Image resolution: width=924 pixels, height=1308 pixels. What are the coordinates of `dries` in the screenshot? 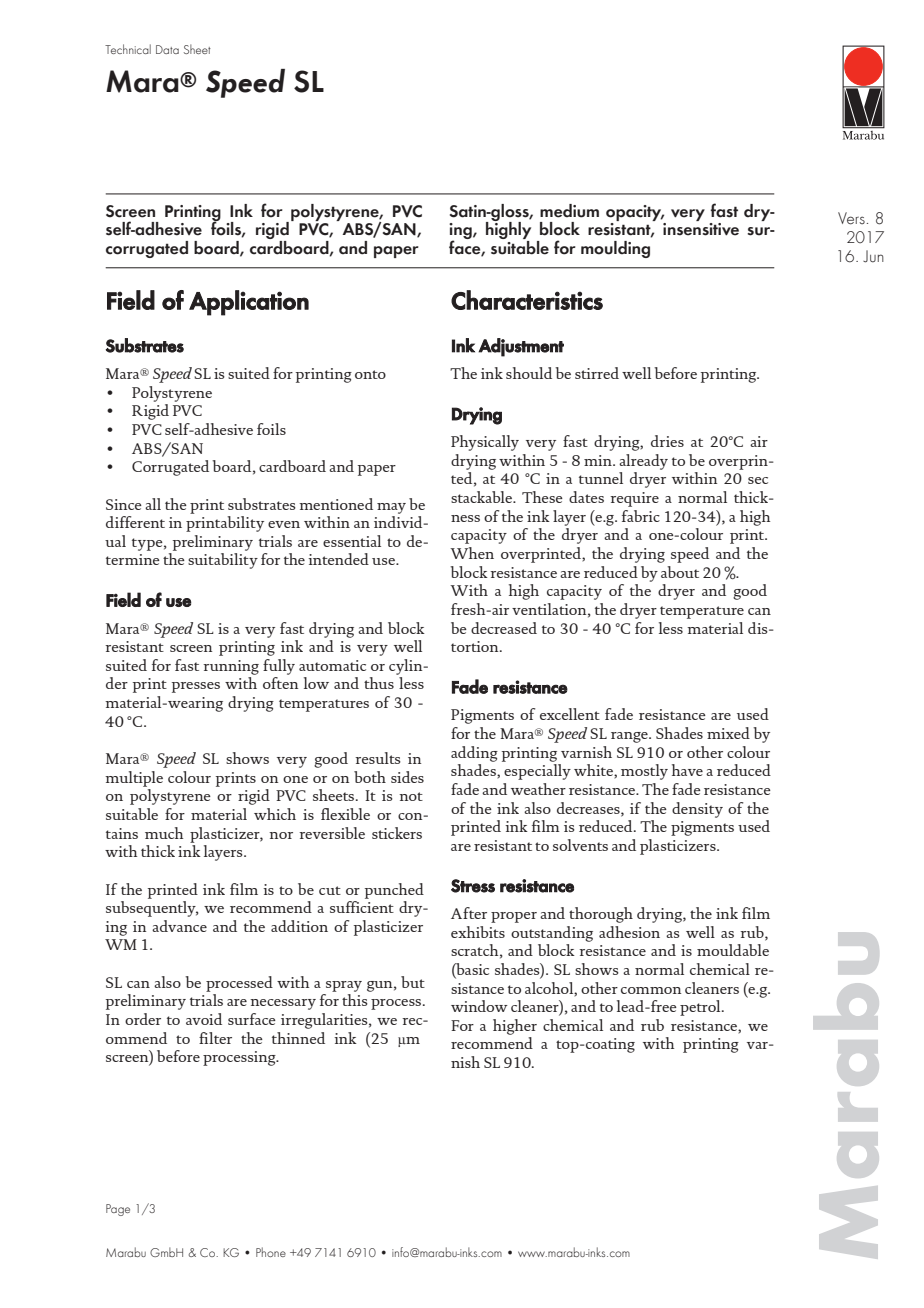 It's located at (667, 441).
